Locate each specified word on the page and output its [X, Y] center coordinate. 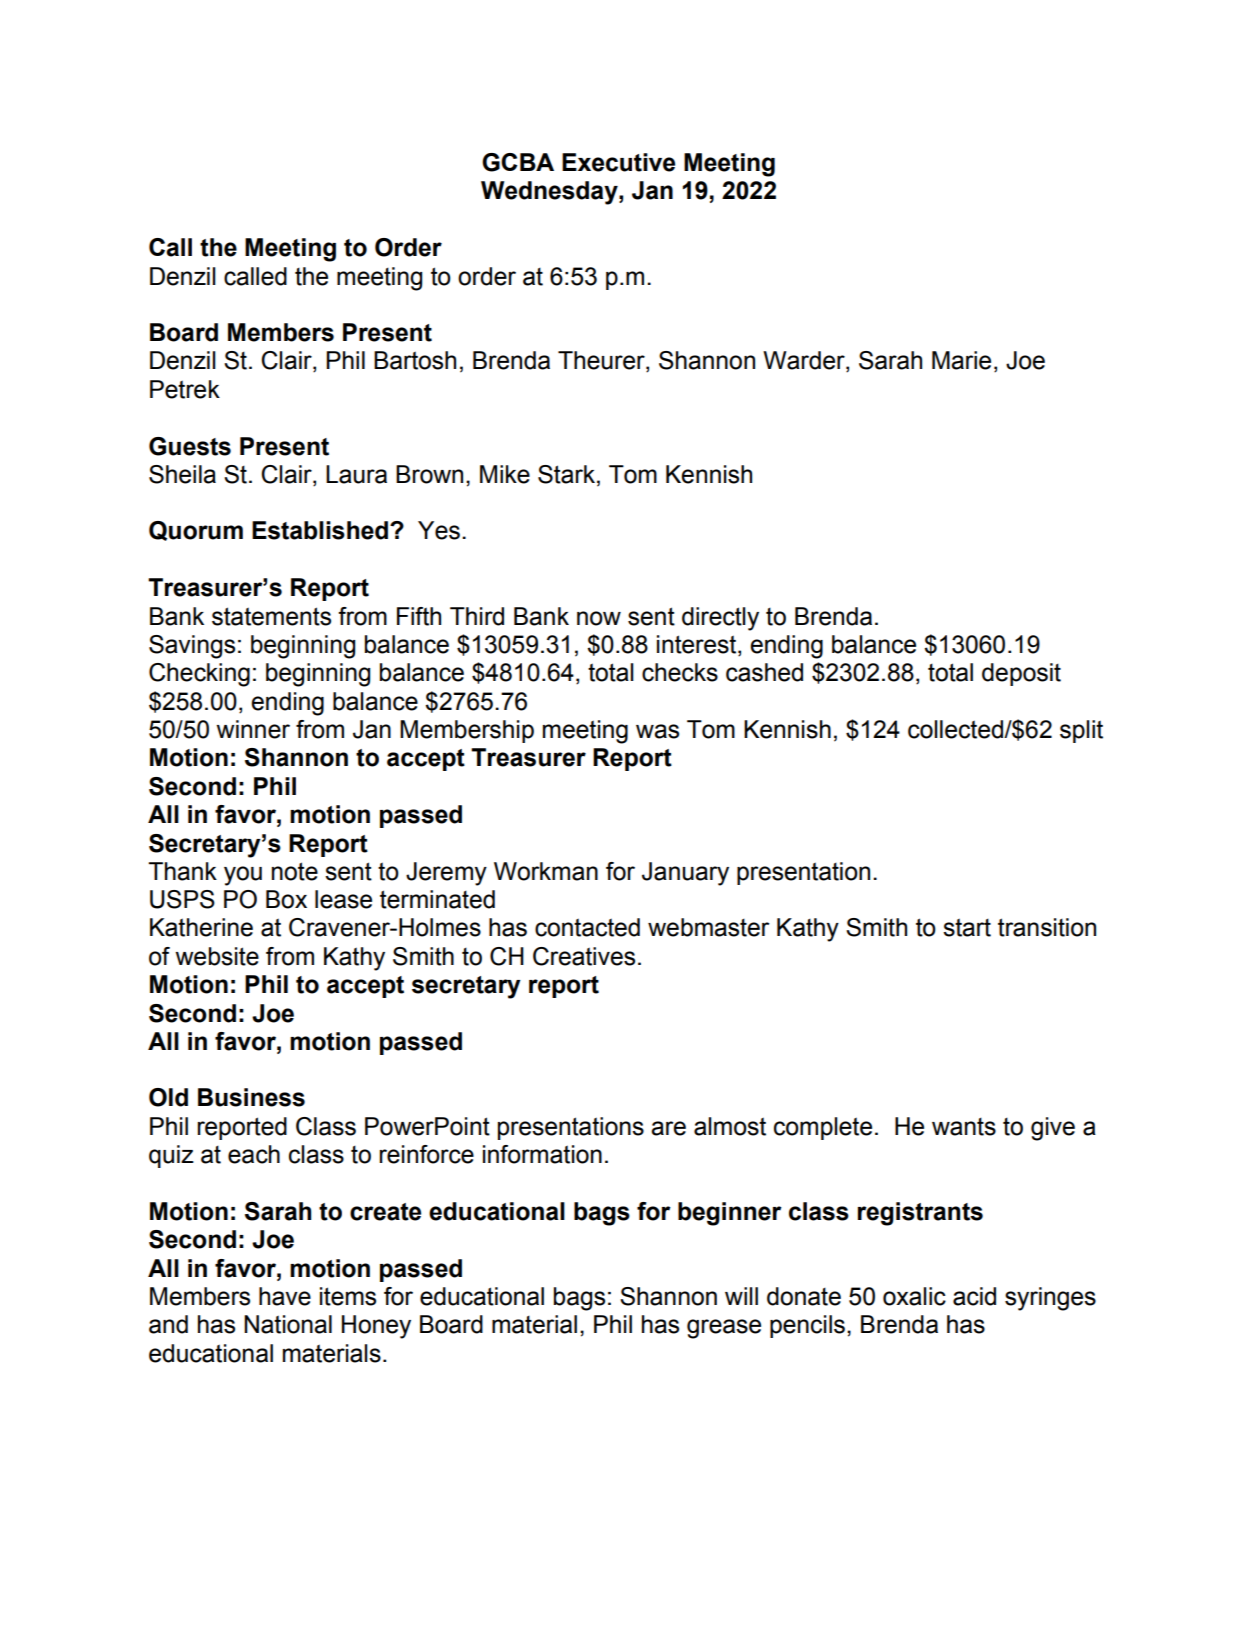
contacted [587, 927]
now [599, 618]
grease [724, 1329]
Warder [805, 361]
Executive [618, 162]
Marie [961, 360]
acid [974, 1296]
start [967, 927]
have [285, 1296]
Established [320, 530]
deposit [1021, 674]
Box [286, 899]
